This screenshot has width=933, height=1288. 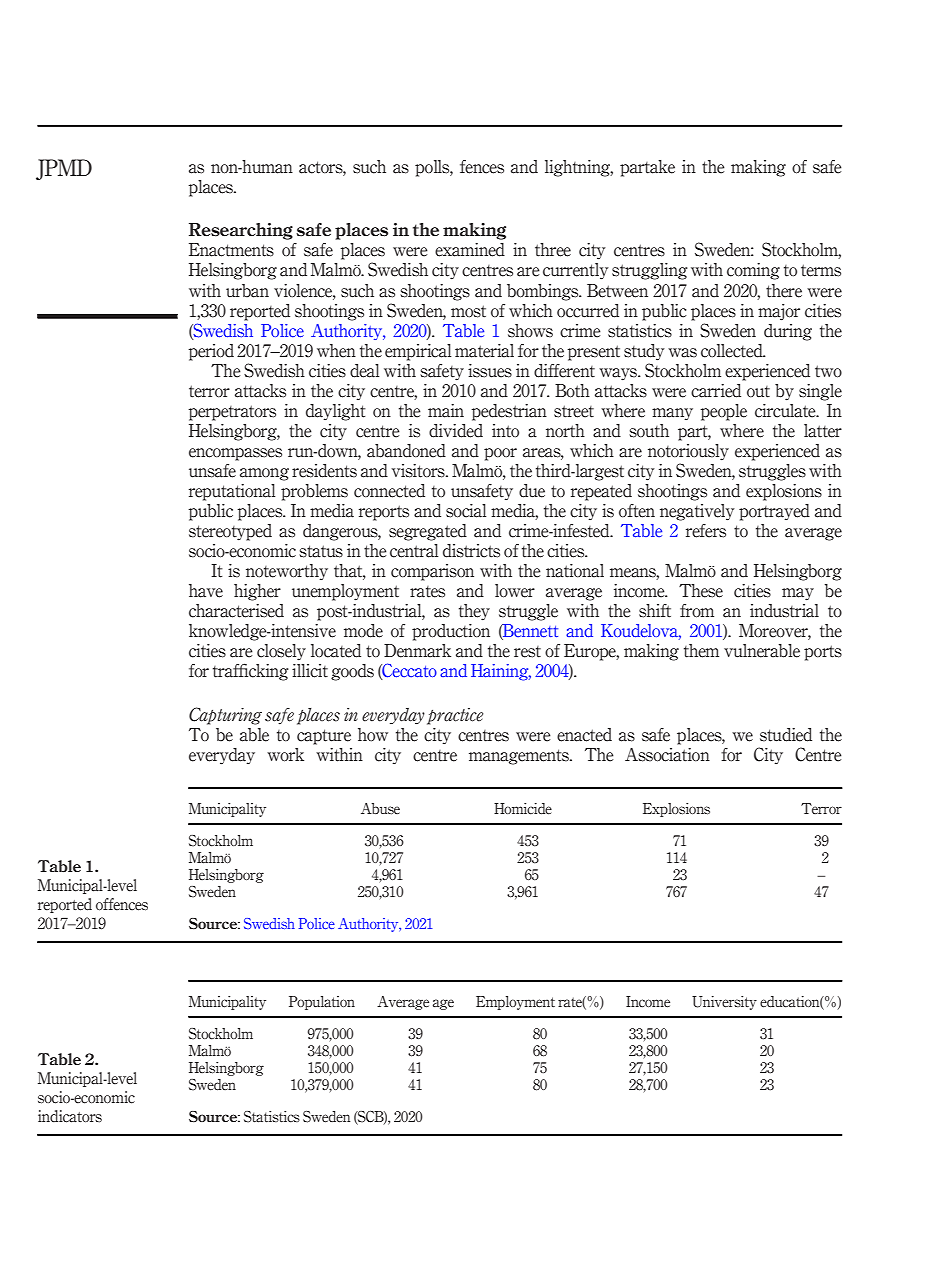 I want to click on Capturing, so click(x=225, y=716).
